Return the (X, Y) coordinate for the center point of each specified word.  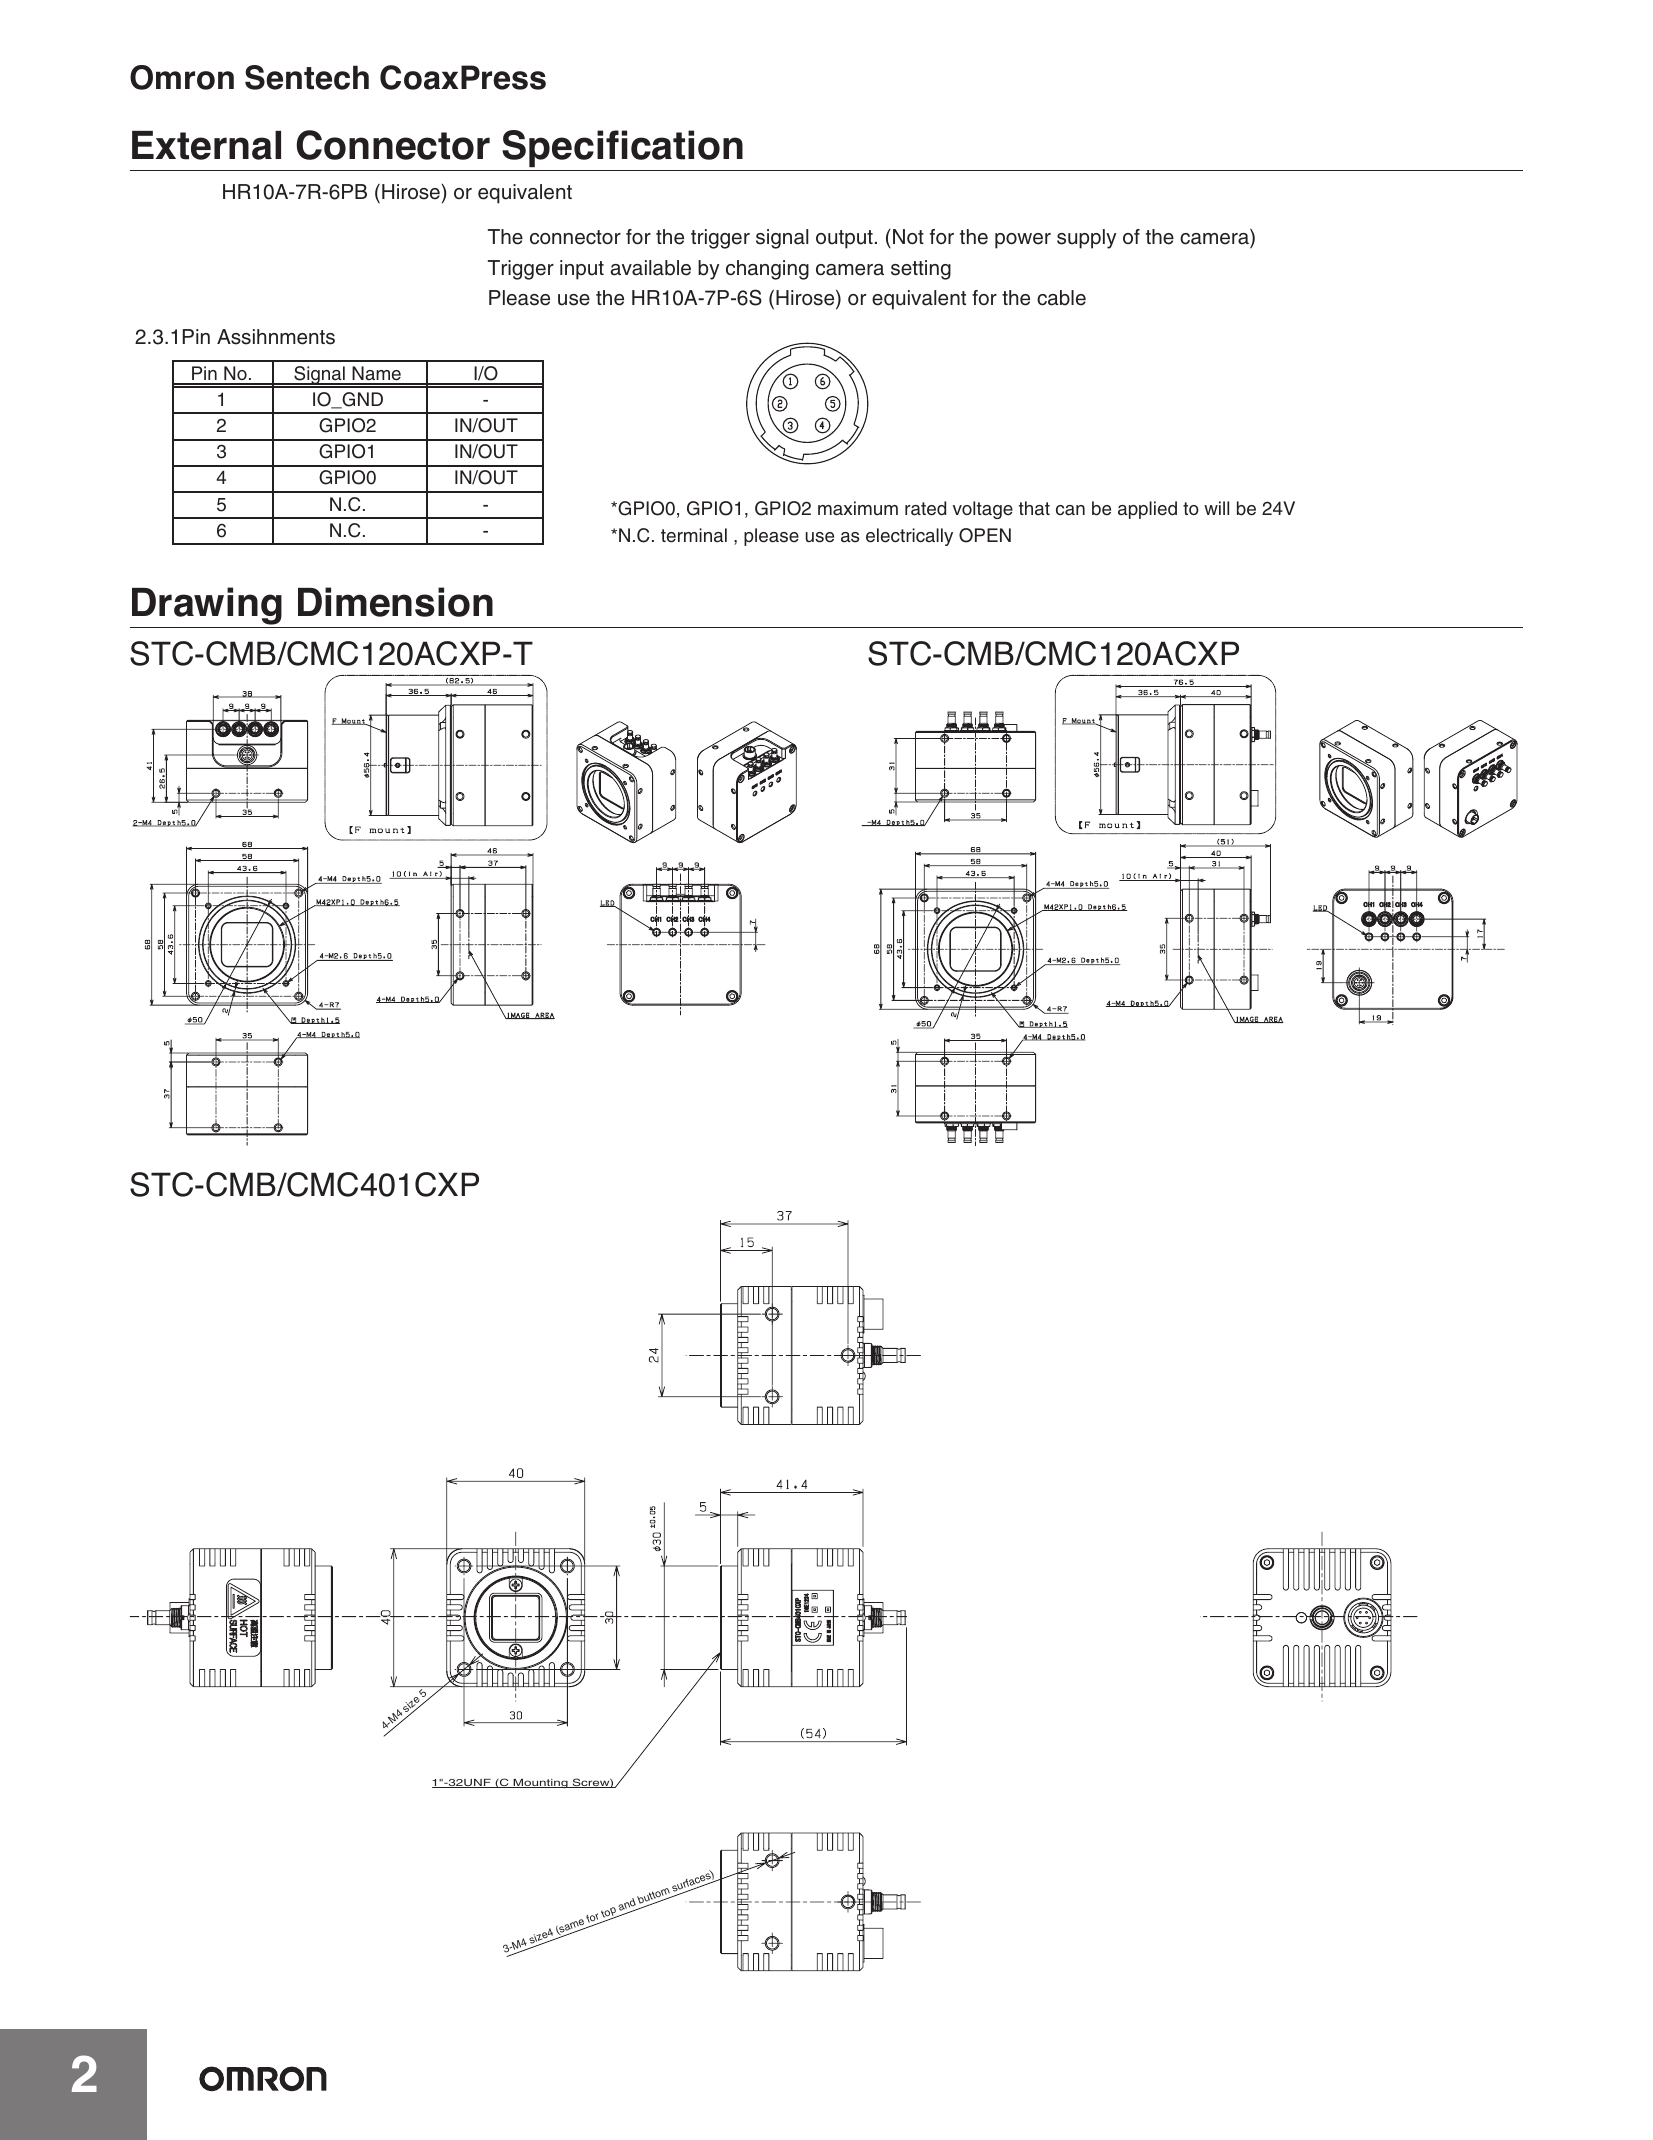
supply (1086, 239)
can (1070, 510)
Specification (622, 148)
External (206, 145)
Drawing (207, 606)
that (1034, 508)
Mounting (540, 1783)
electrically (909, 537)
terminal (694, 535)
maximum (858, 508)
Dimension (395, 602)
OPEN (985, 535)
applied (1147, 510)
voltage (983, 510)
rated (925, 508)
